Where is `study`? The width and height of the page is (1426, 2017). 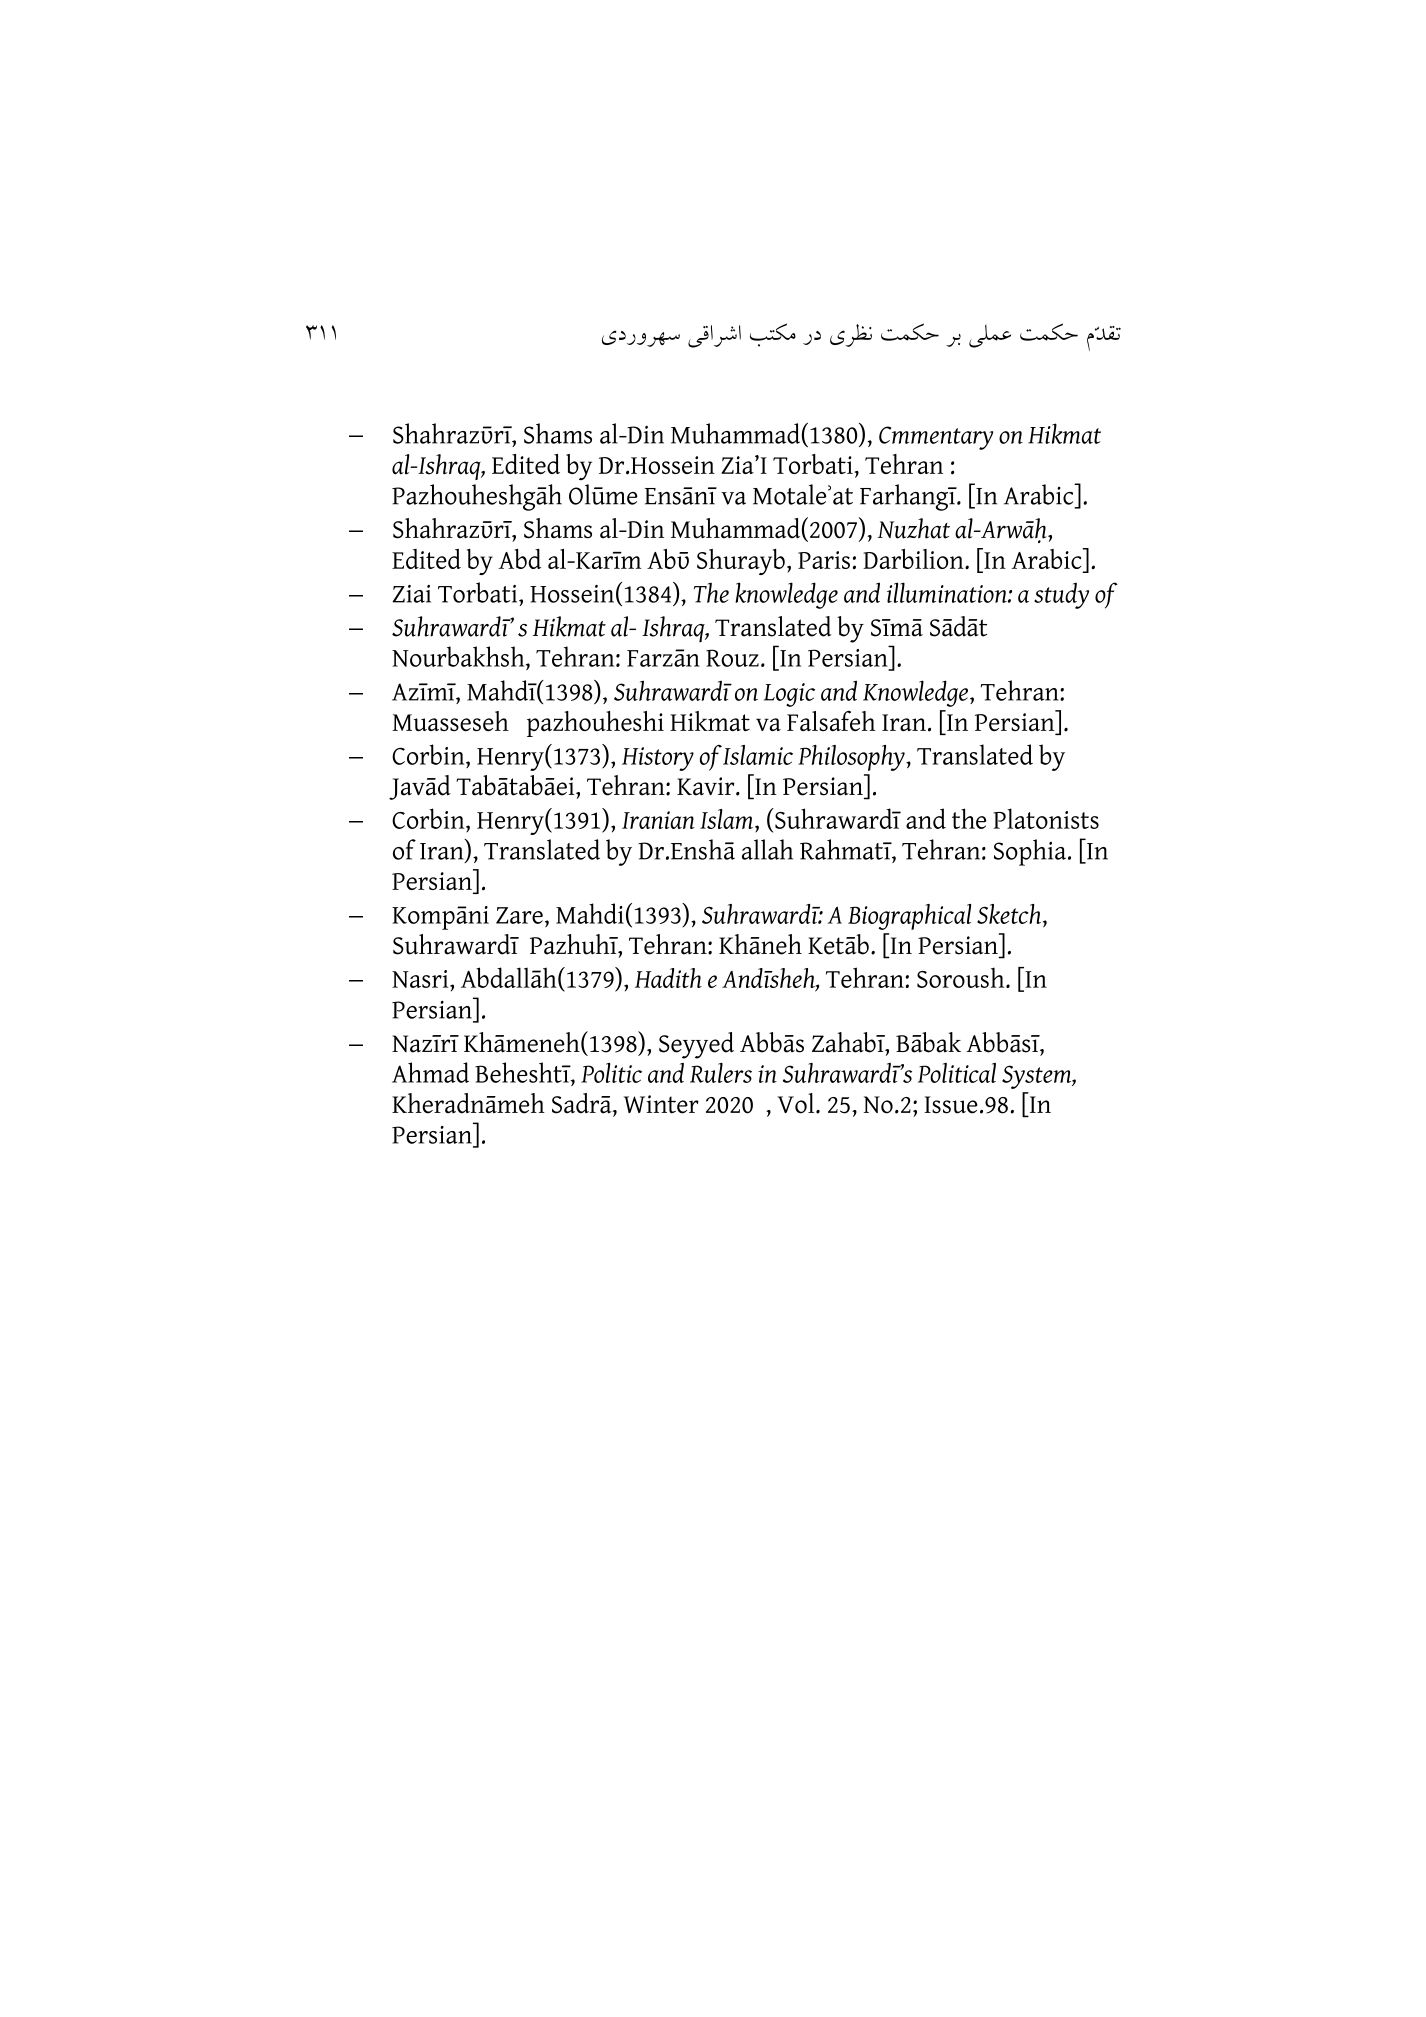 study is located at coordinates (1061, 596).
